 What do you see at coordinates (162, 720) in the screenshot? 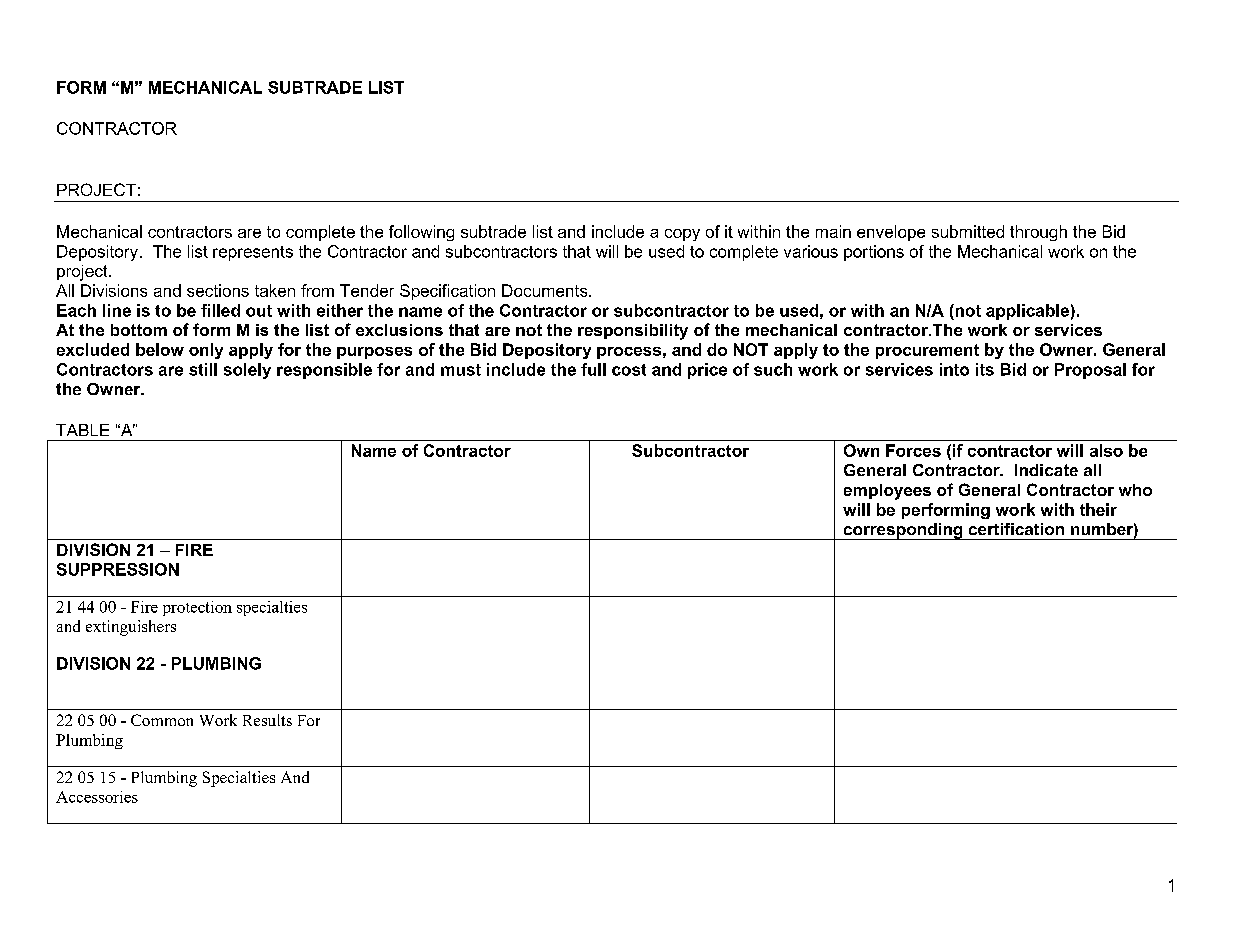
I see `Common` at bounding box center [162, 720].
